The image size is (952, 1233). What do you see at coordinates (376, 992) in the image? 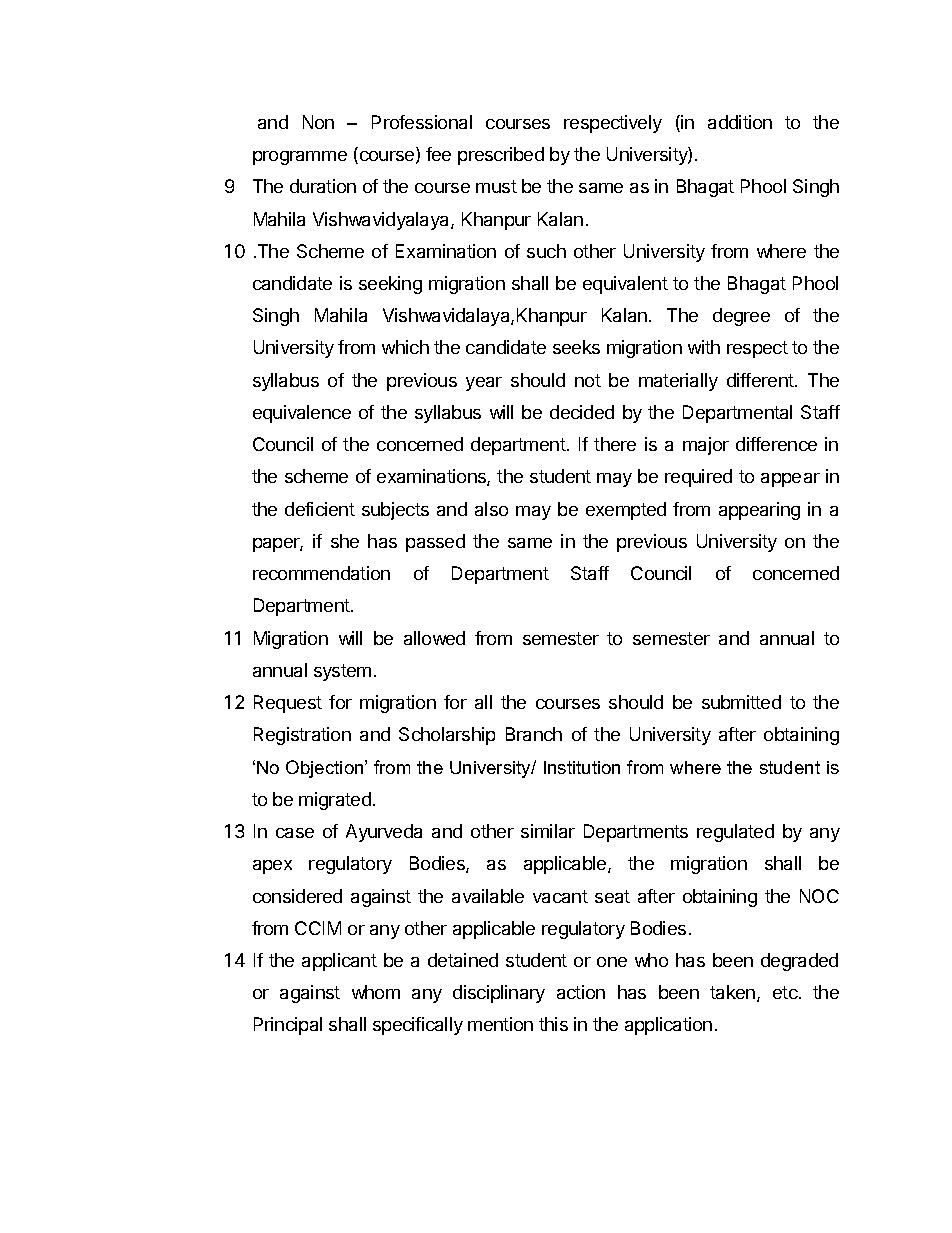
I see `whom` at bounding box center [376, 992].
